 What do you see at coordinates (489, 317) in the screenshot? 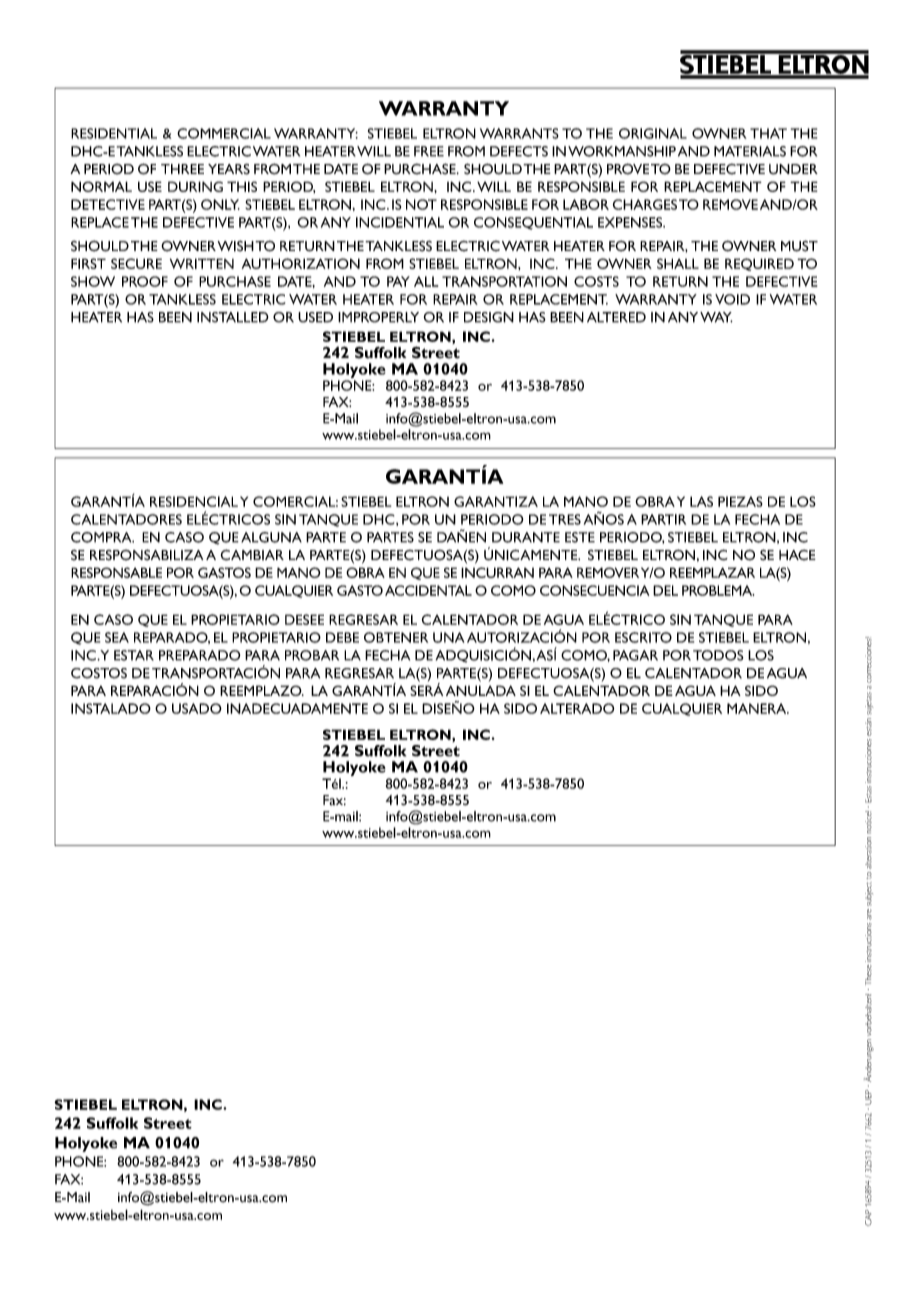
I see `DESIGN` at bounding box center [489, 317].
